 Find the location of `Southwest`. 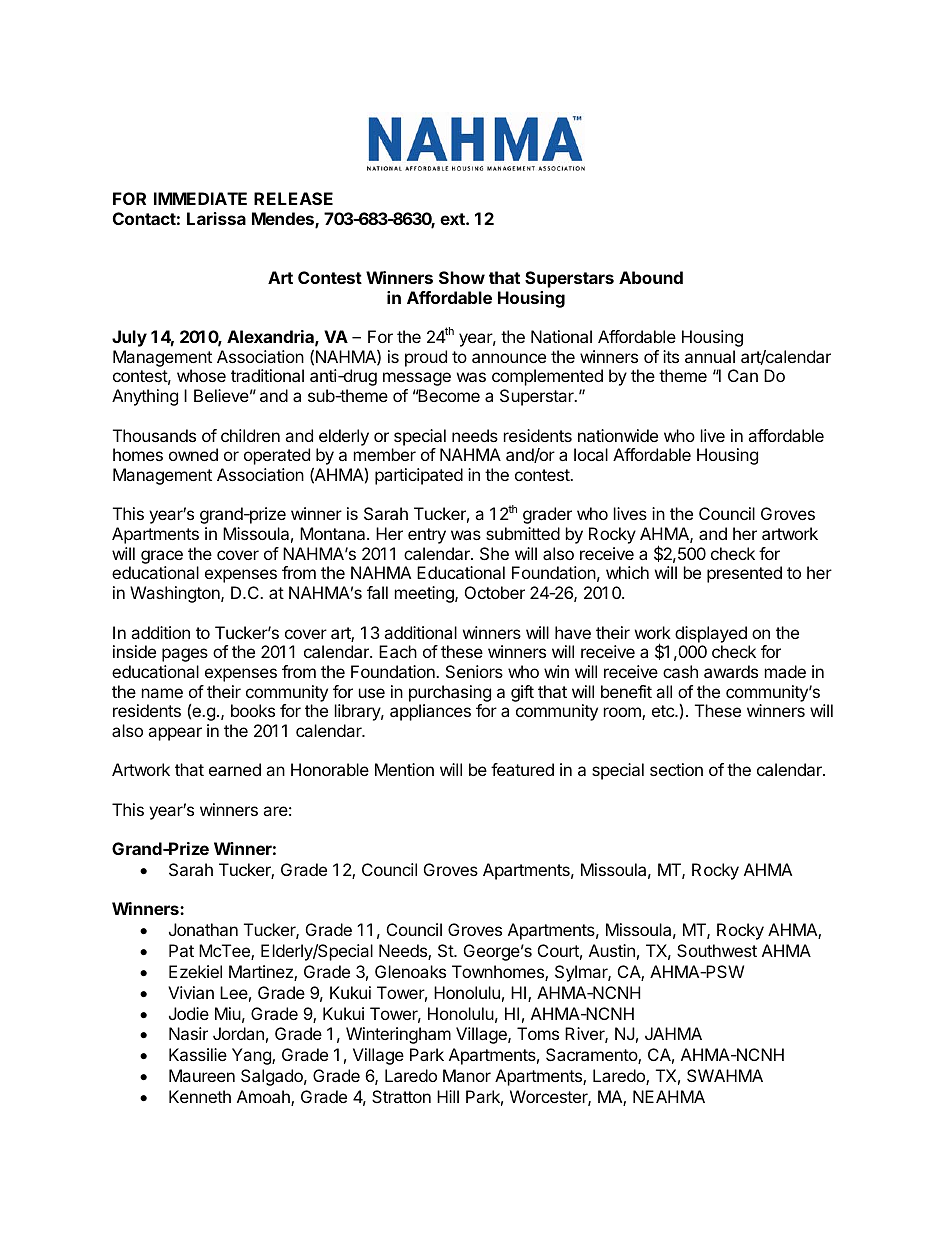

Southwest is located at coordinates (717, 950).
